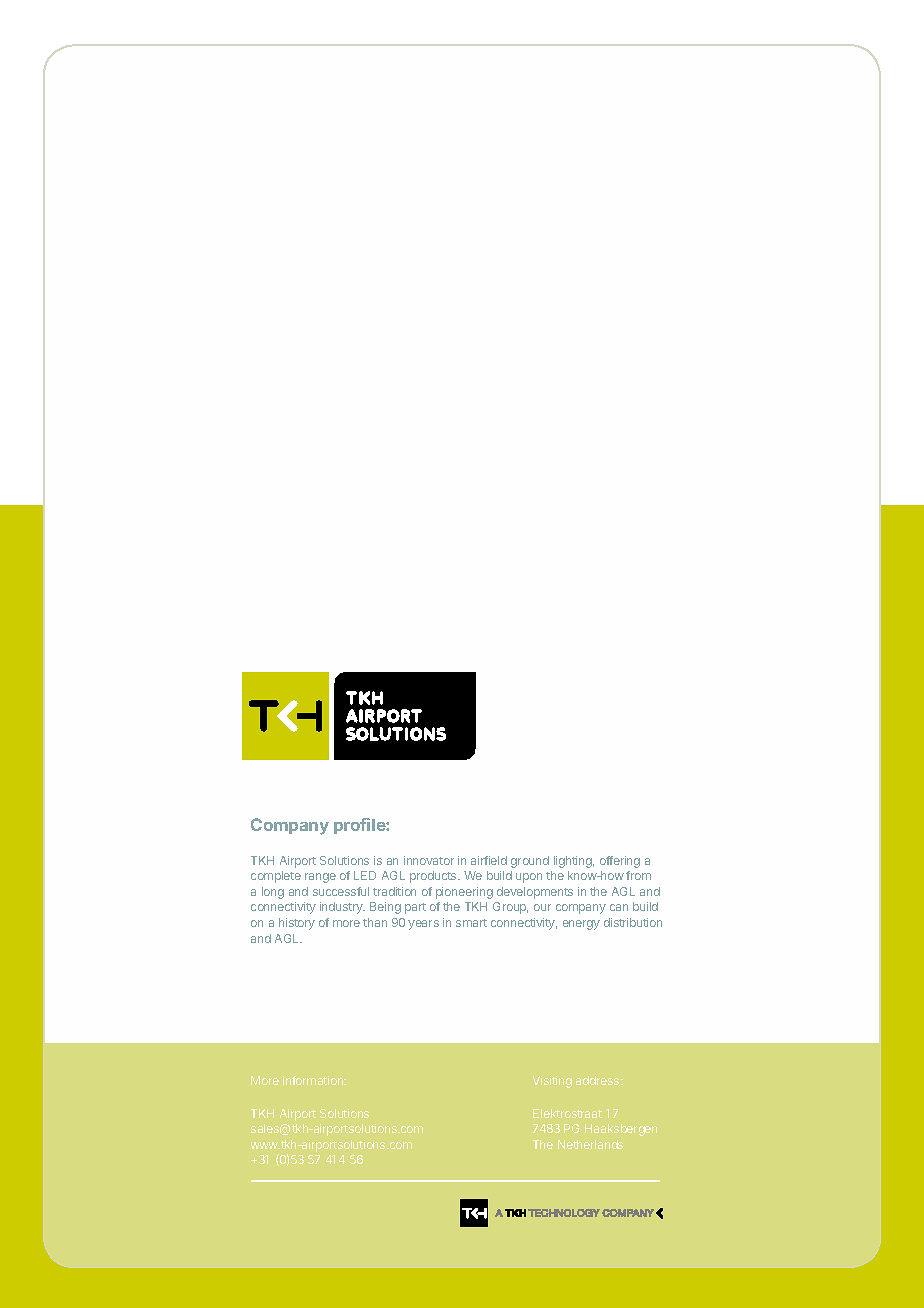 The width and height of the screenshot is (924, 1308). What do you see at coordinates (581, 925) in the screenshot?
I see `energy` at bounding box center [581, 925].
